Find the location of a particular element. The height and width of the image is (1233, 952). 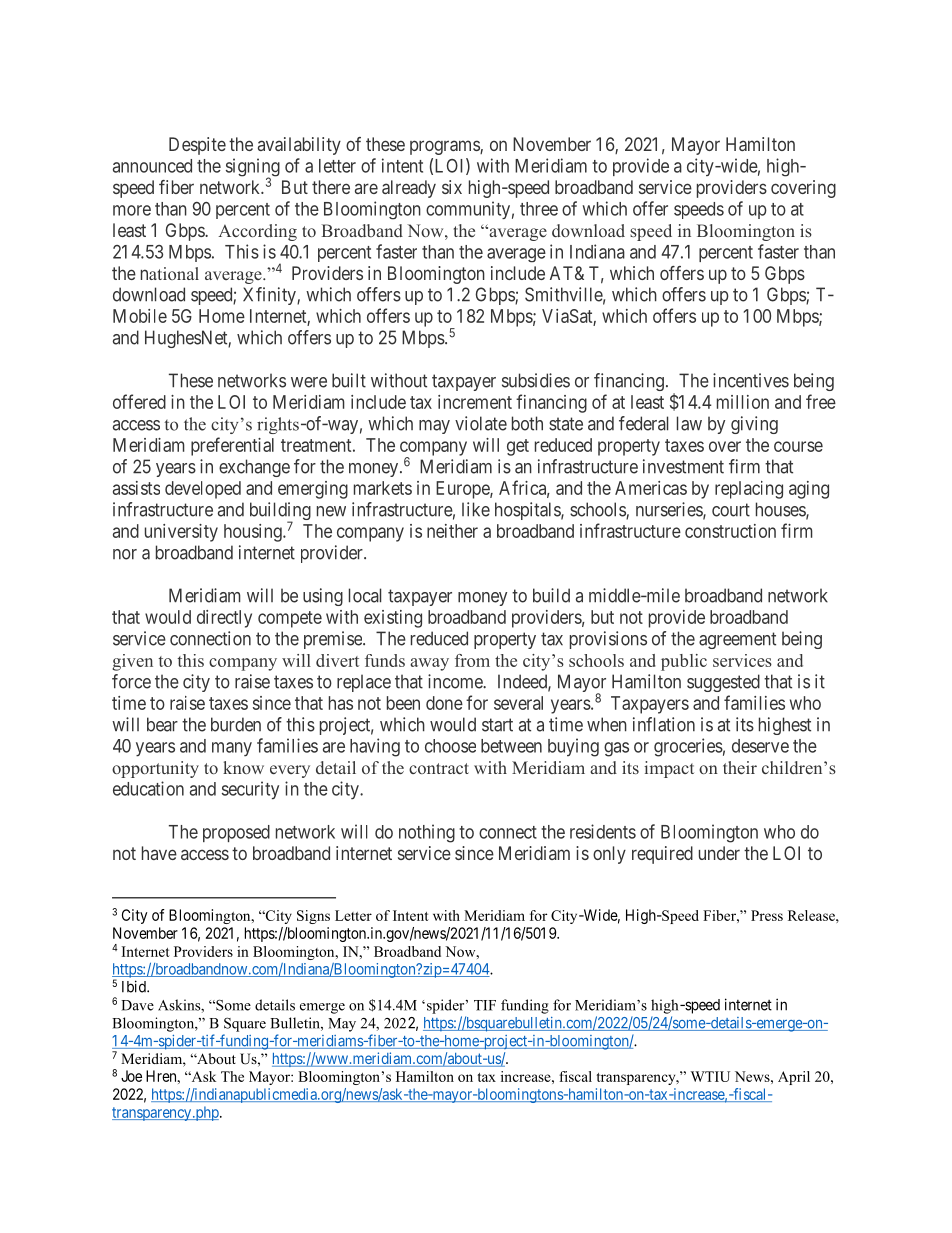

preferential is located at coordinates (232, 446).
